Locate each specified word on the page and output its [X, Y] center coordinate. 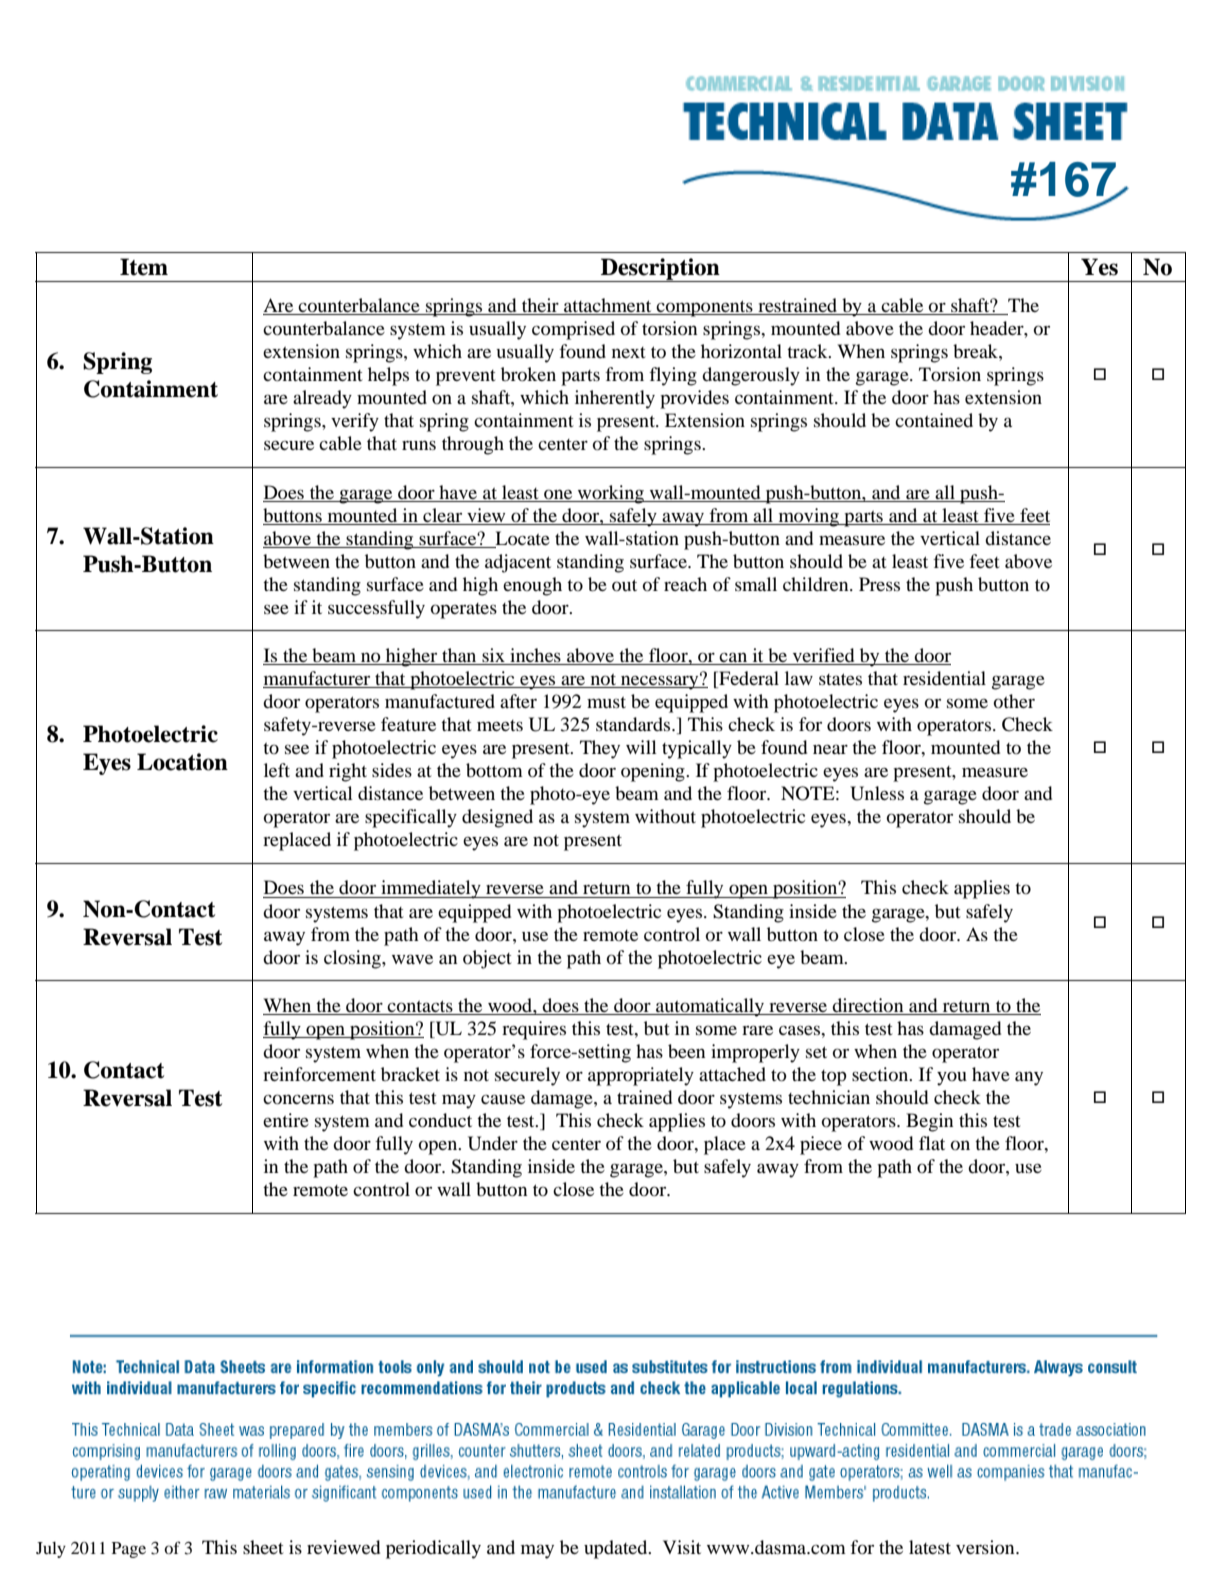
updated [617, 1549]
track [808, 351]
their [540, 306]
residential [944, 678]
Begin [929, 1122]
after [518, 701]
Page [129, 1550]
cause [503, 1099]
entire [286, 1120]
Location [182, 762]
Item [144, 267]
